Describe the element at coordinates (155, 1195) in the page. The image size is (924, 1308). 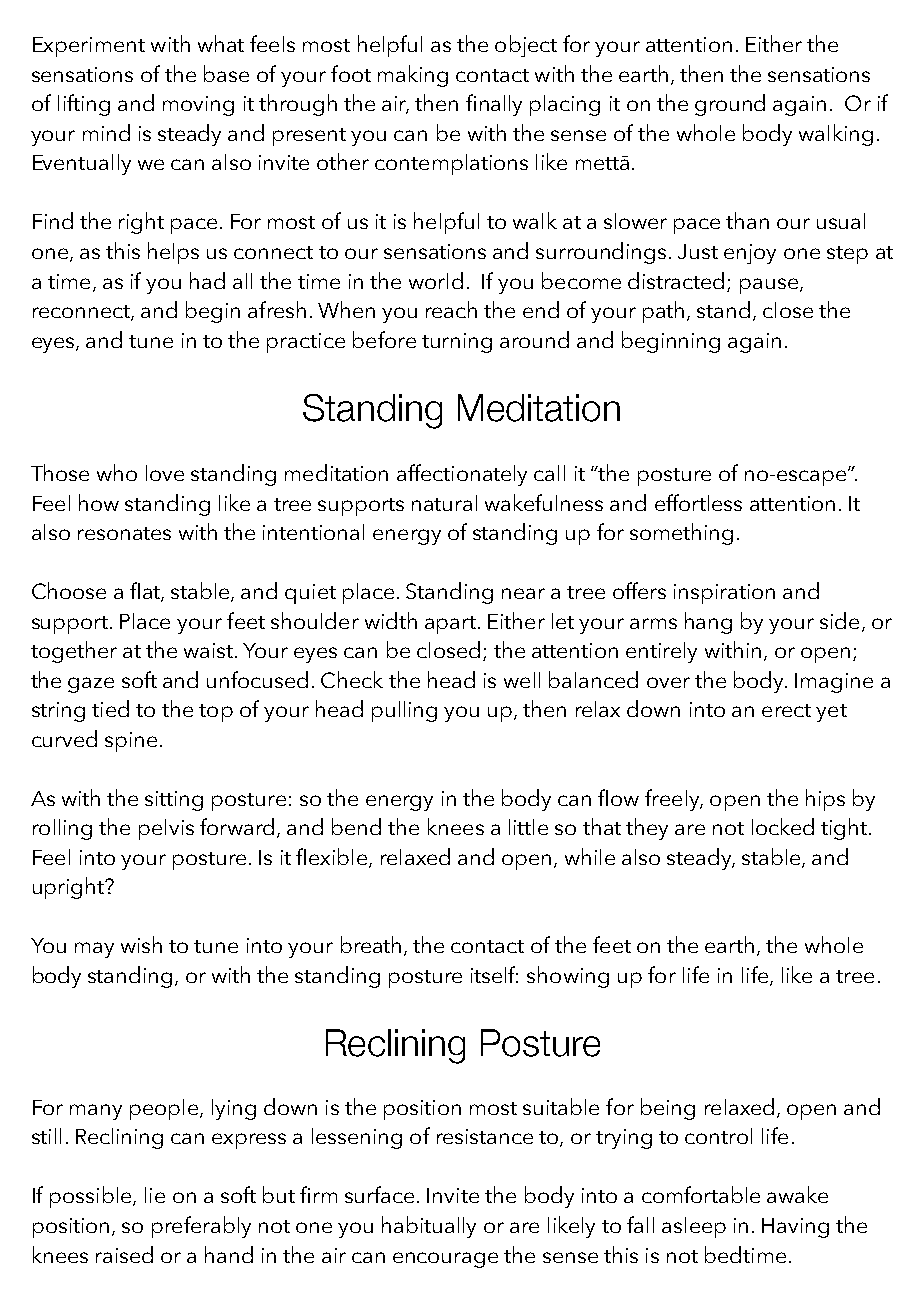
I see `lie` at that location.
